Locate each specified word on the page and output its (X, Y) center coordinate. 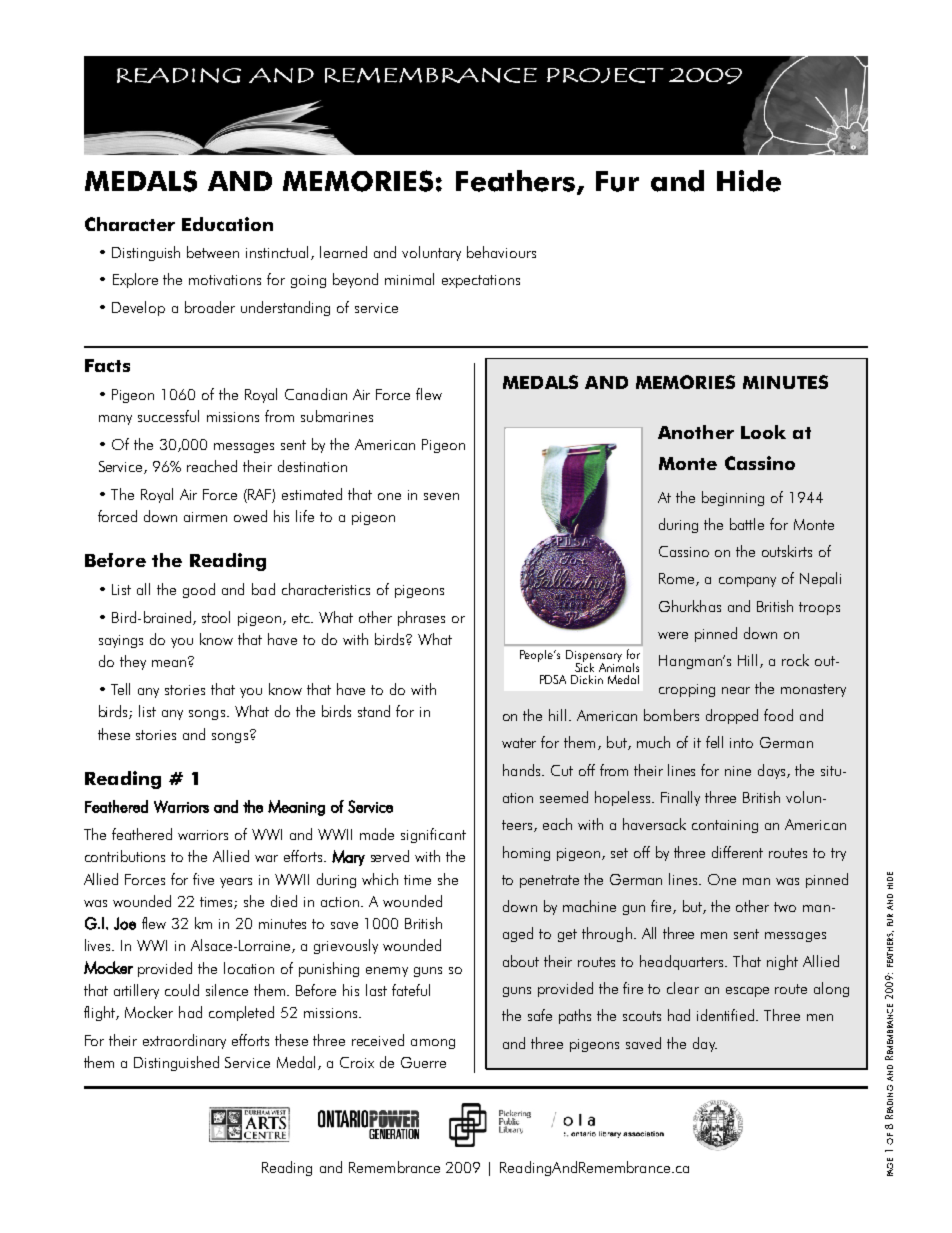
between (213, 252)
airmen (205, 517)
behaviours (501, 252)
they (133, 662)
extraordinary (184, 1041)
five (203, 879)
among (433, 1044)
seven (441, 496)
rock (795, 660)
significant (433, 835)
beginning (733, 498)
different (737, 852)
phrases (421, 618)
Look (763, 432)
